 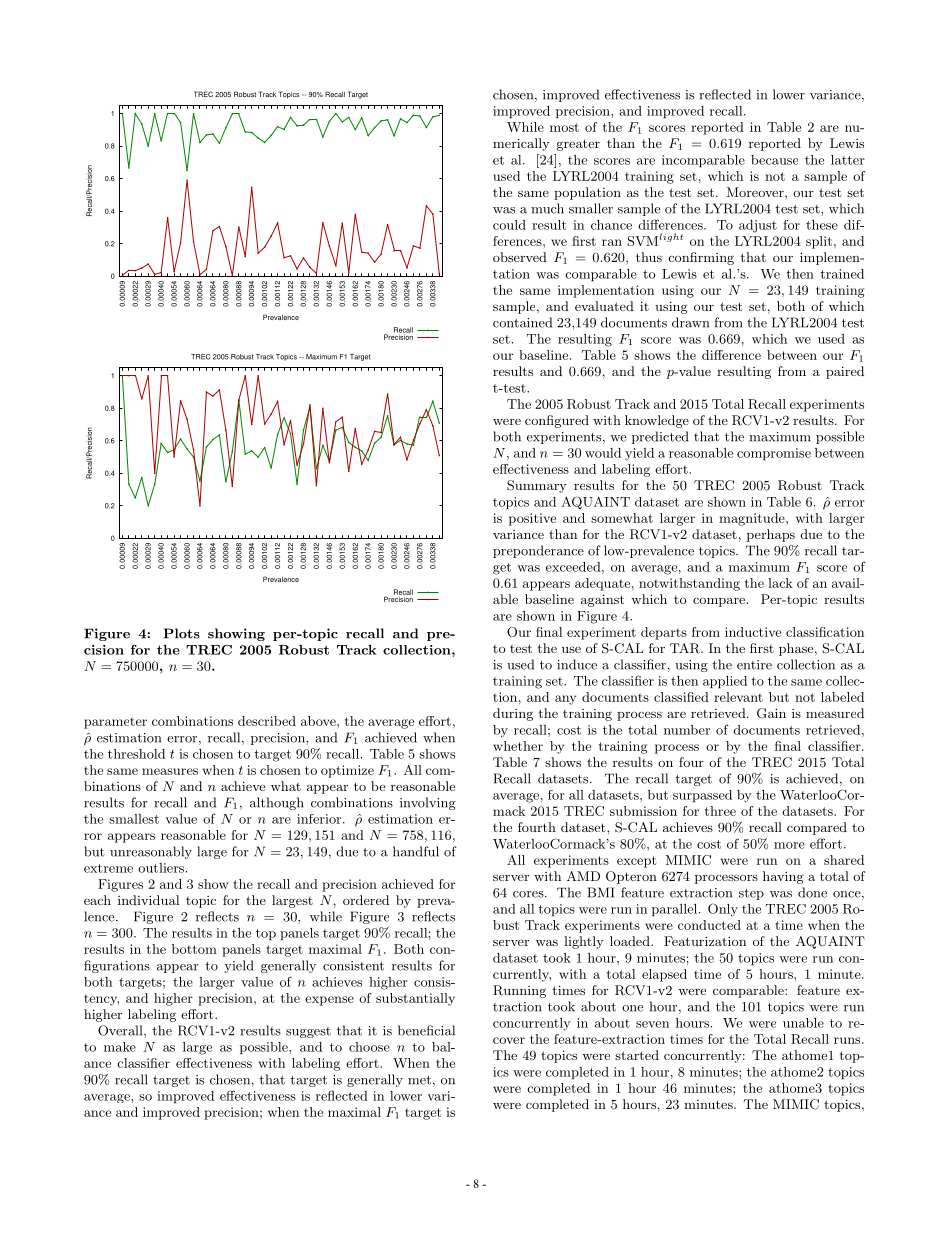 What do you see at coordinates (509, 225) in the page?
I see `could` at bounding box center [509, 225].
